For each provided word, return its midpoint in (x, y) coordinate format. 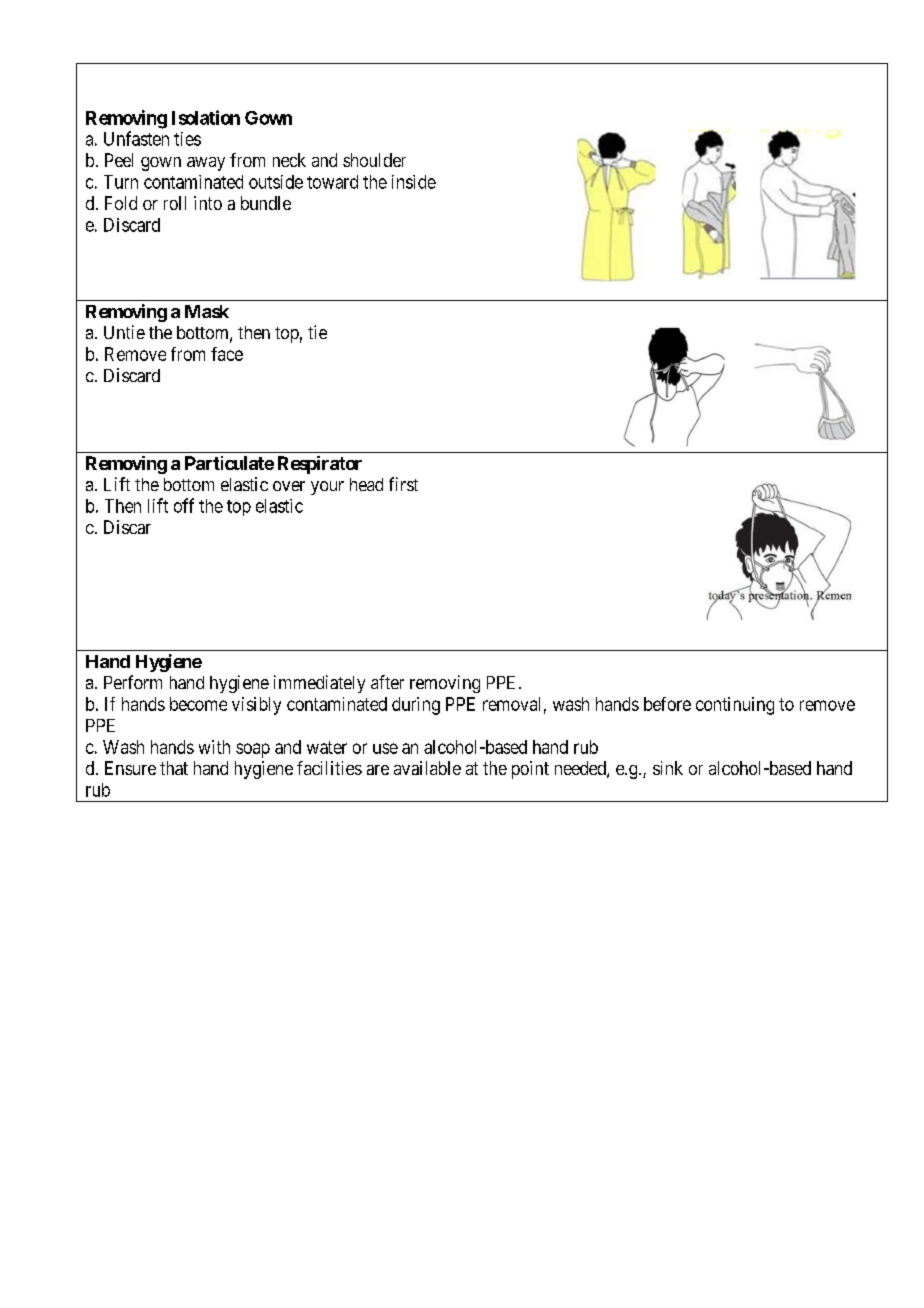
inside (414, 182)
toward (332, 182)
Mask (207, 311)
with (214, 747)
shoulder (374, 160)
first (403, 484)
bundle (266, 203)
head (366, 484)
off (184, 505)
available (427, 768)
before (667, 704)
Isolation (206, 117)
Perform (133, 682)
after (387, 682)
